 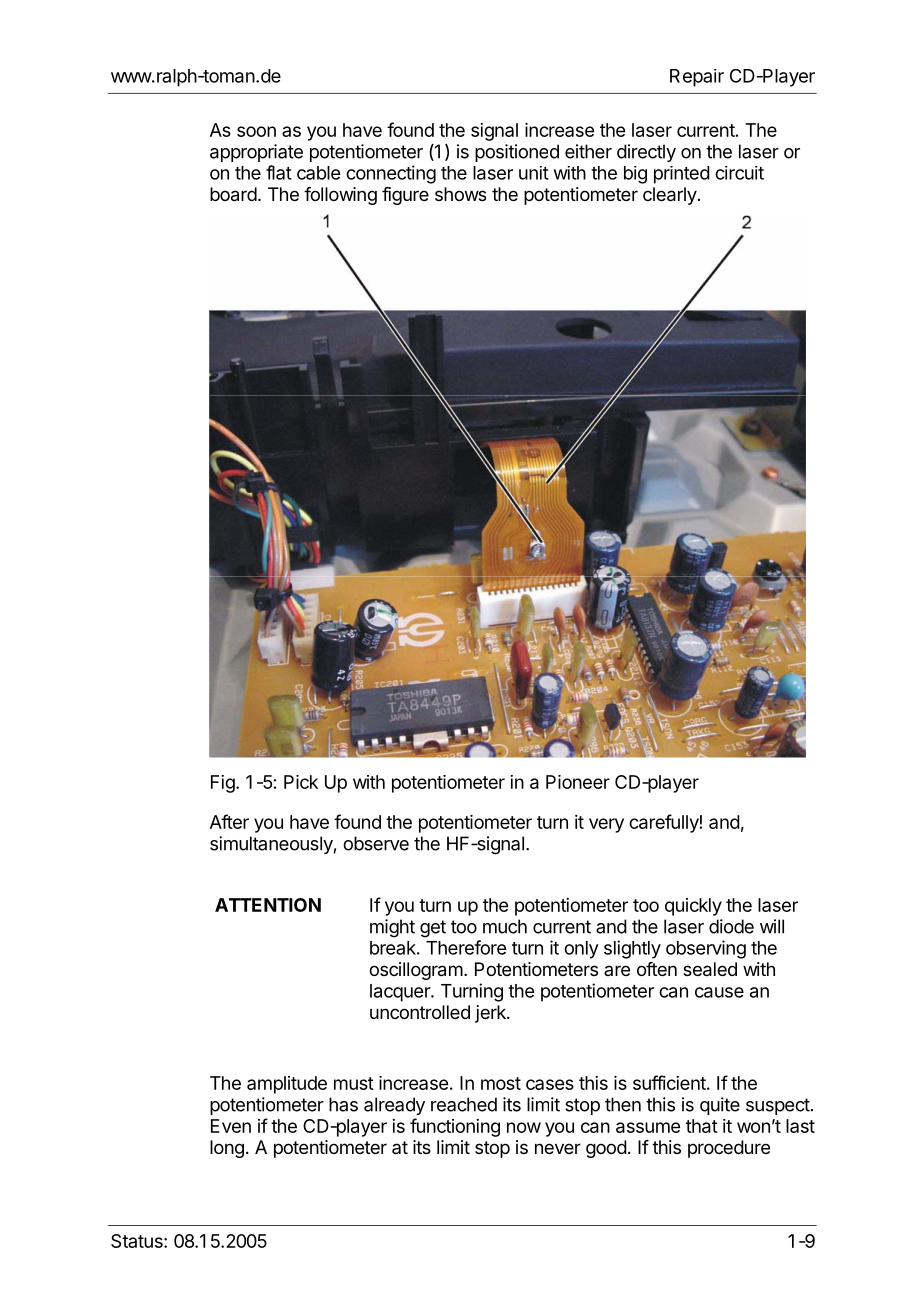 What do you see at coordinates (376, 843) in the screenshot?
I see `observe` at bounding box center [376, 843].
